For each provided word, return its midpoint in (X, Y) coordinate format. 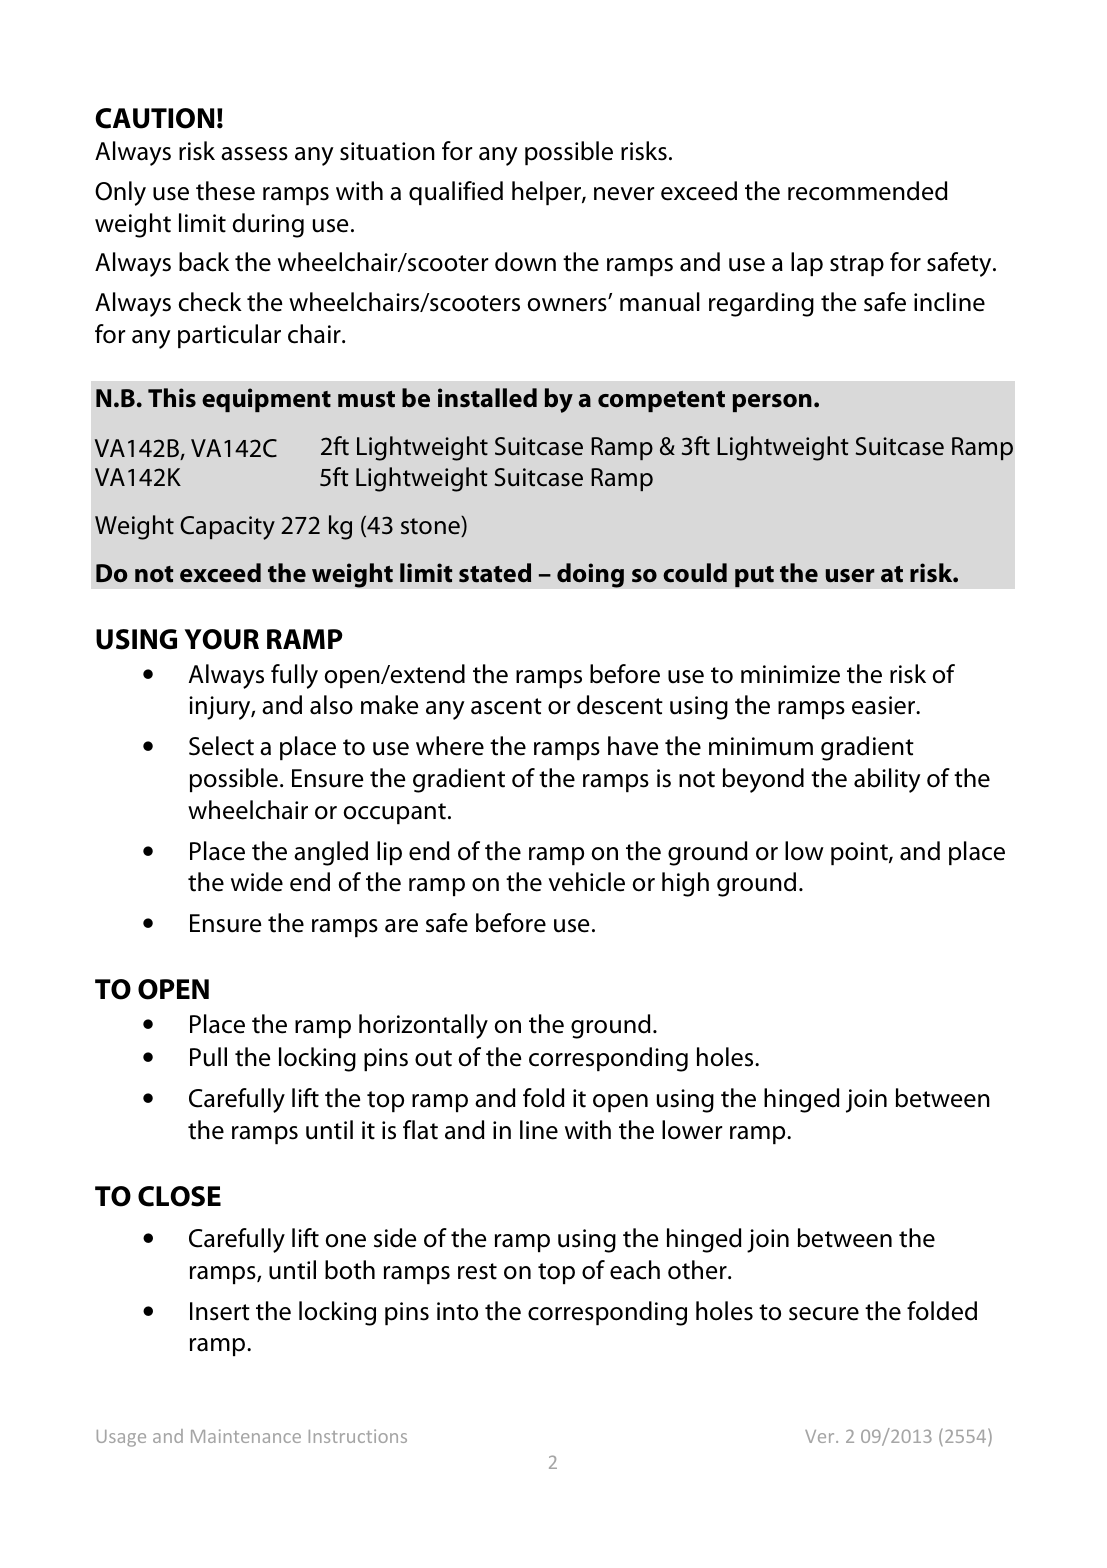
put (754, 576)
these (225, 191)
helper (547, 193)
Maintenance (246, 1436)
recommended (868, 191)
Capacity (227, 528)
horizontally (423, 1026)
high (685, 884)
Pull (208, 1057)
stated (495, 573)
